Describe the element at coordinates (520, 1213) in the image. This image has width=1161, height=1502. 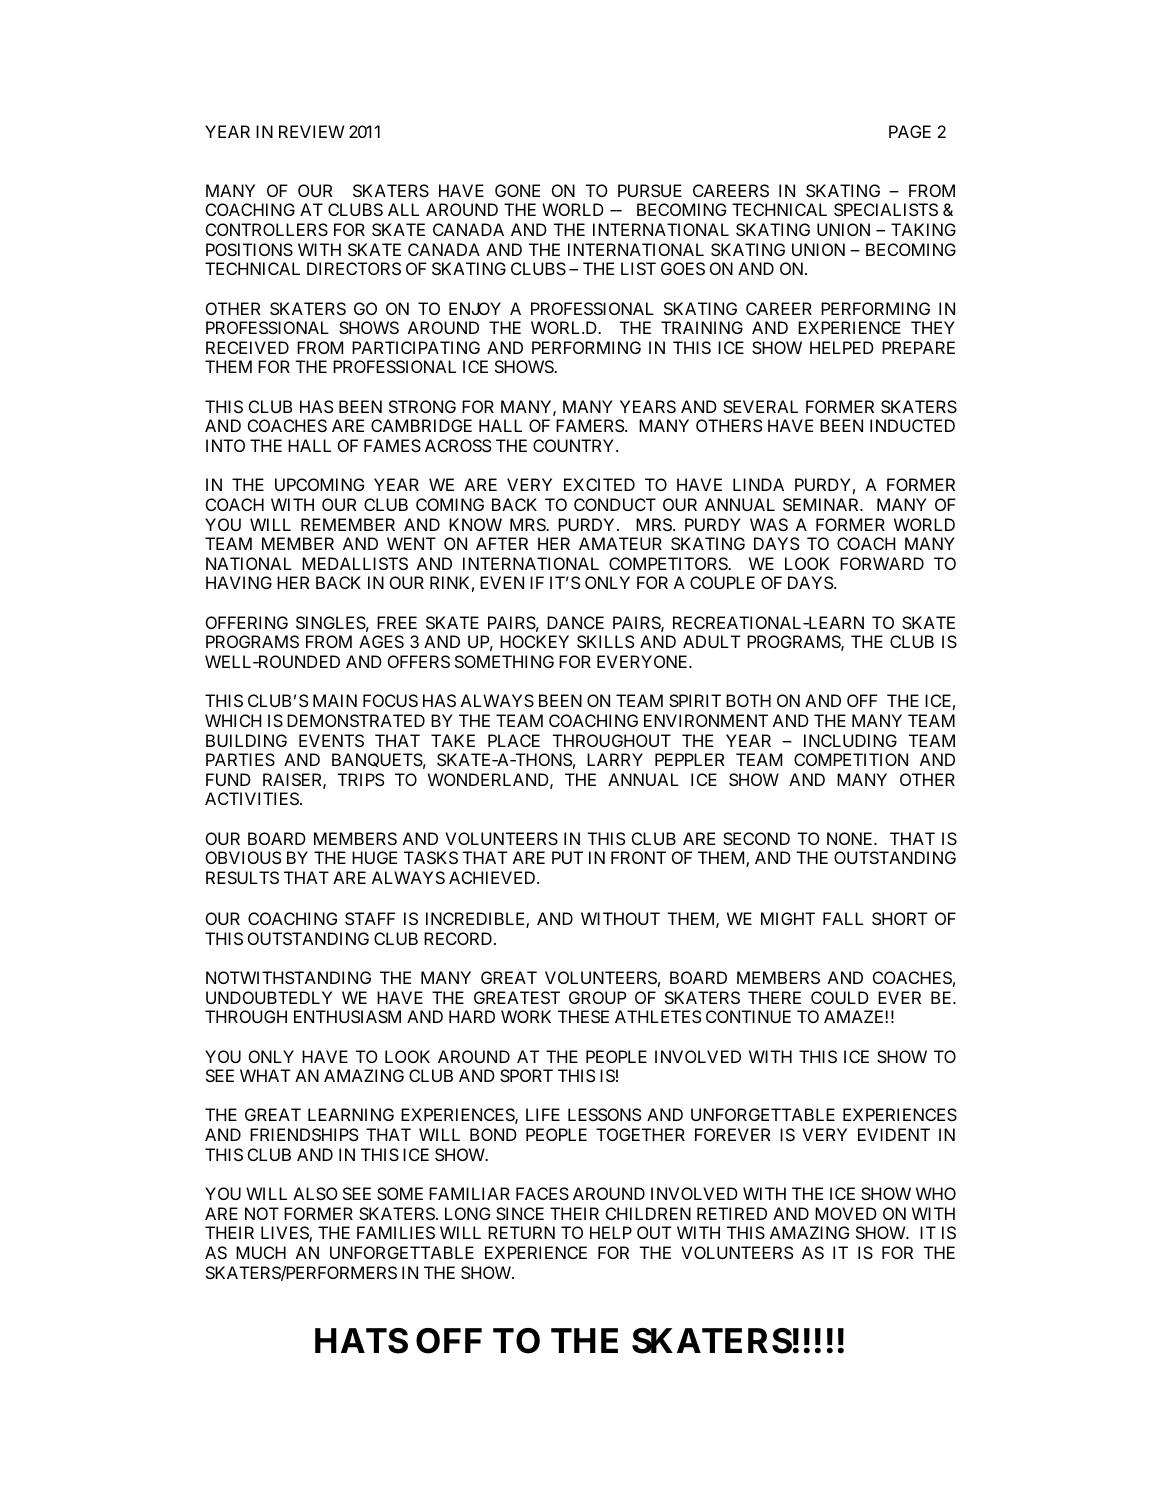
I see `SINCE` at that location.
